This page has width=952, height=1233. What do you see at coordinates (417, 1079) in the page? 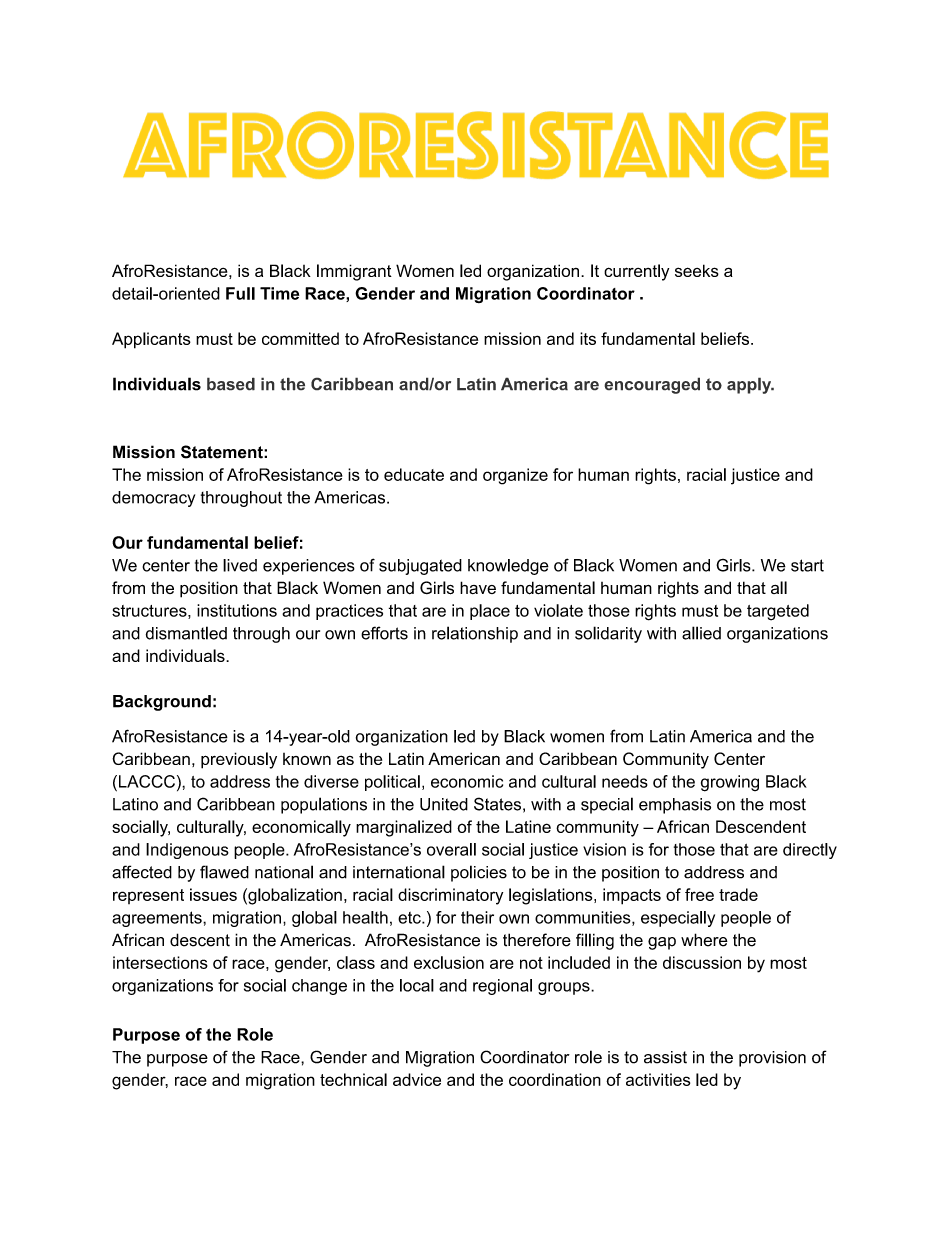
I see `advice` at bounding box center [417, 1079].
